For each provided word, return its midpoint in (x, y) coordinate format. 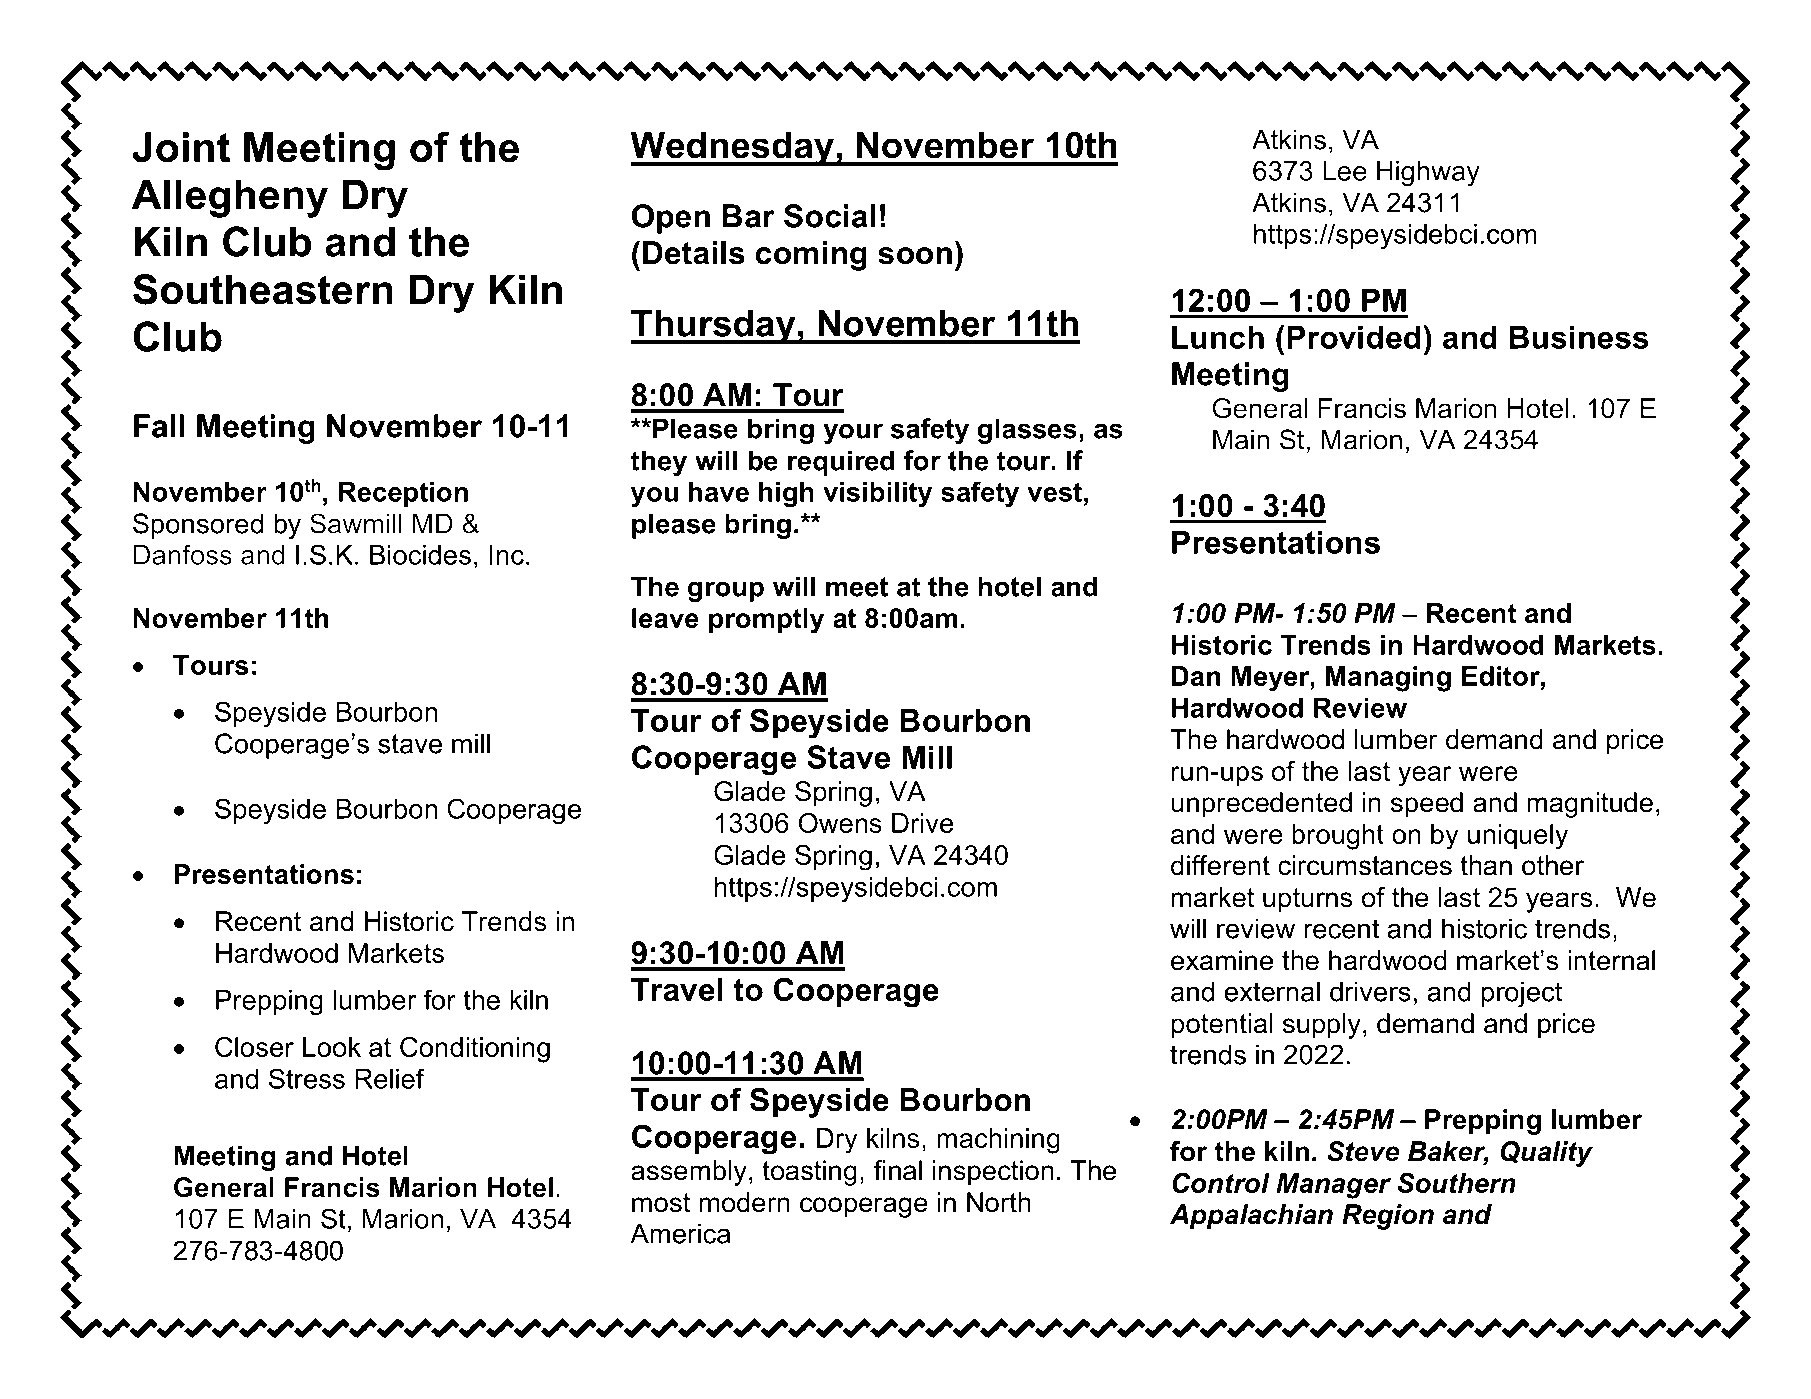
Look (332, 1047)
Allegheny (230, 198)
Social (830, 216)
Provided (1353, 337)
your (853, 433)
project (1522, 994)
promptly (766, 621)
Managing (1388, 679)
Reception (403, 494)
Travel (676, 989)
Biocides (420, 555)
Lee (1345, 171)
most (661, 1203)
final (898, 1170)
